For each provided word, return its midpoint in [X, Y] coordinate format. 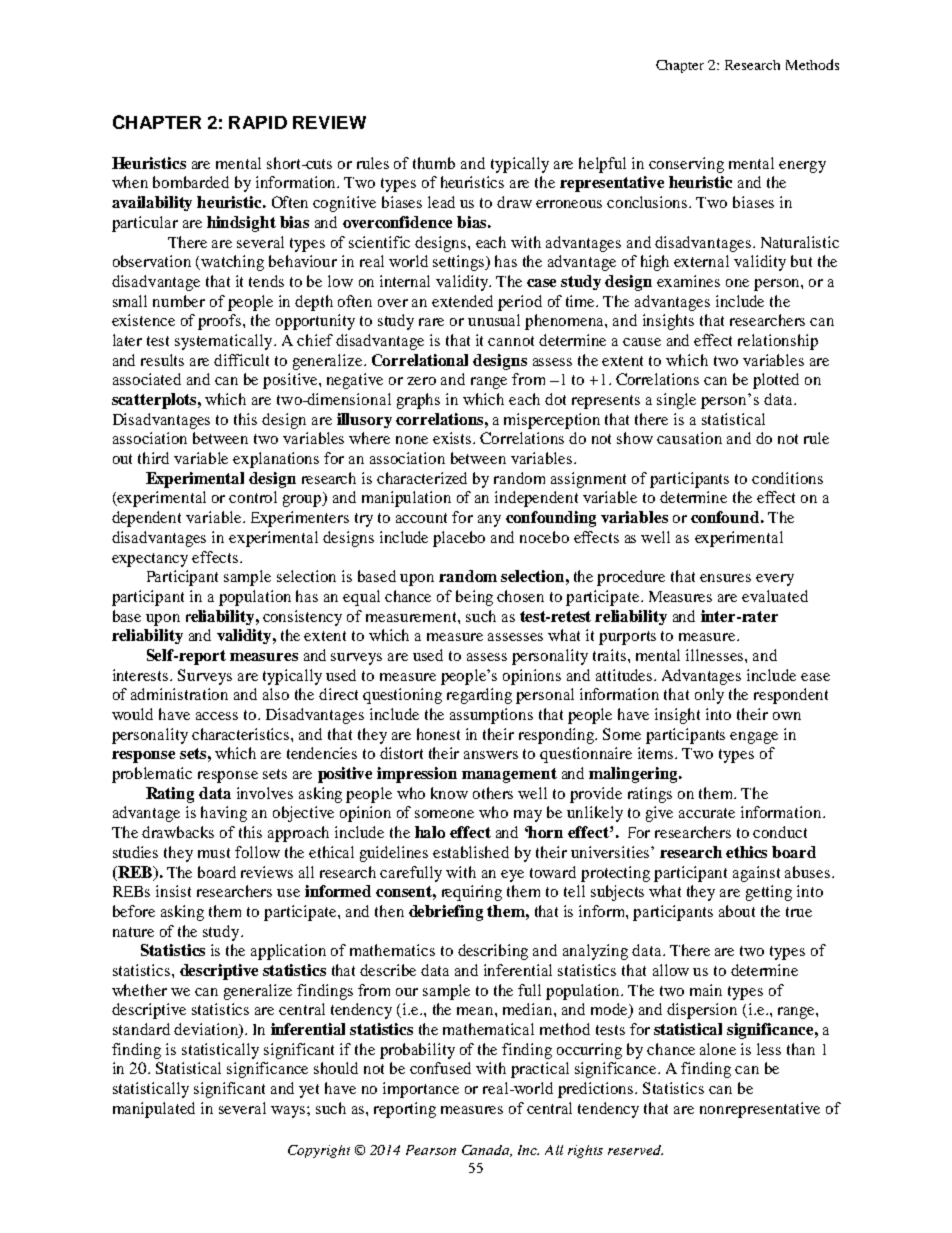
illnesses [716, 655]
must [214, 853]
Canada [487, 1151]
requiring [472, 893]
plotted [776, 381]
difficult [241, 360]
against [756, 874]
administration [179, 694]
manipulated [154, 1110]
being [474, 598]
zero [421, 381]
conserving [686, 165]
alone [718, 1049]
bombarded [191, 182]
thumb [434, 163]
